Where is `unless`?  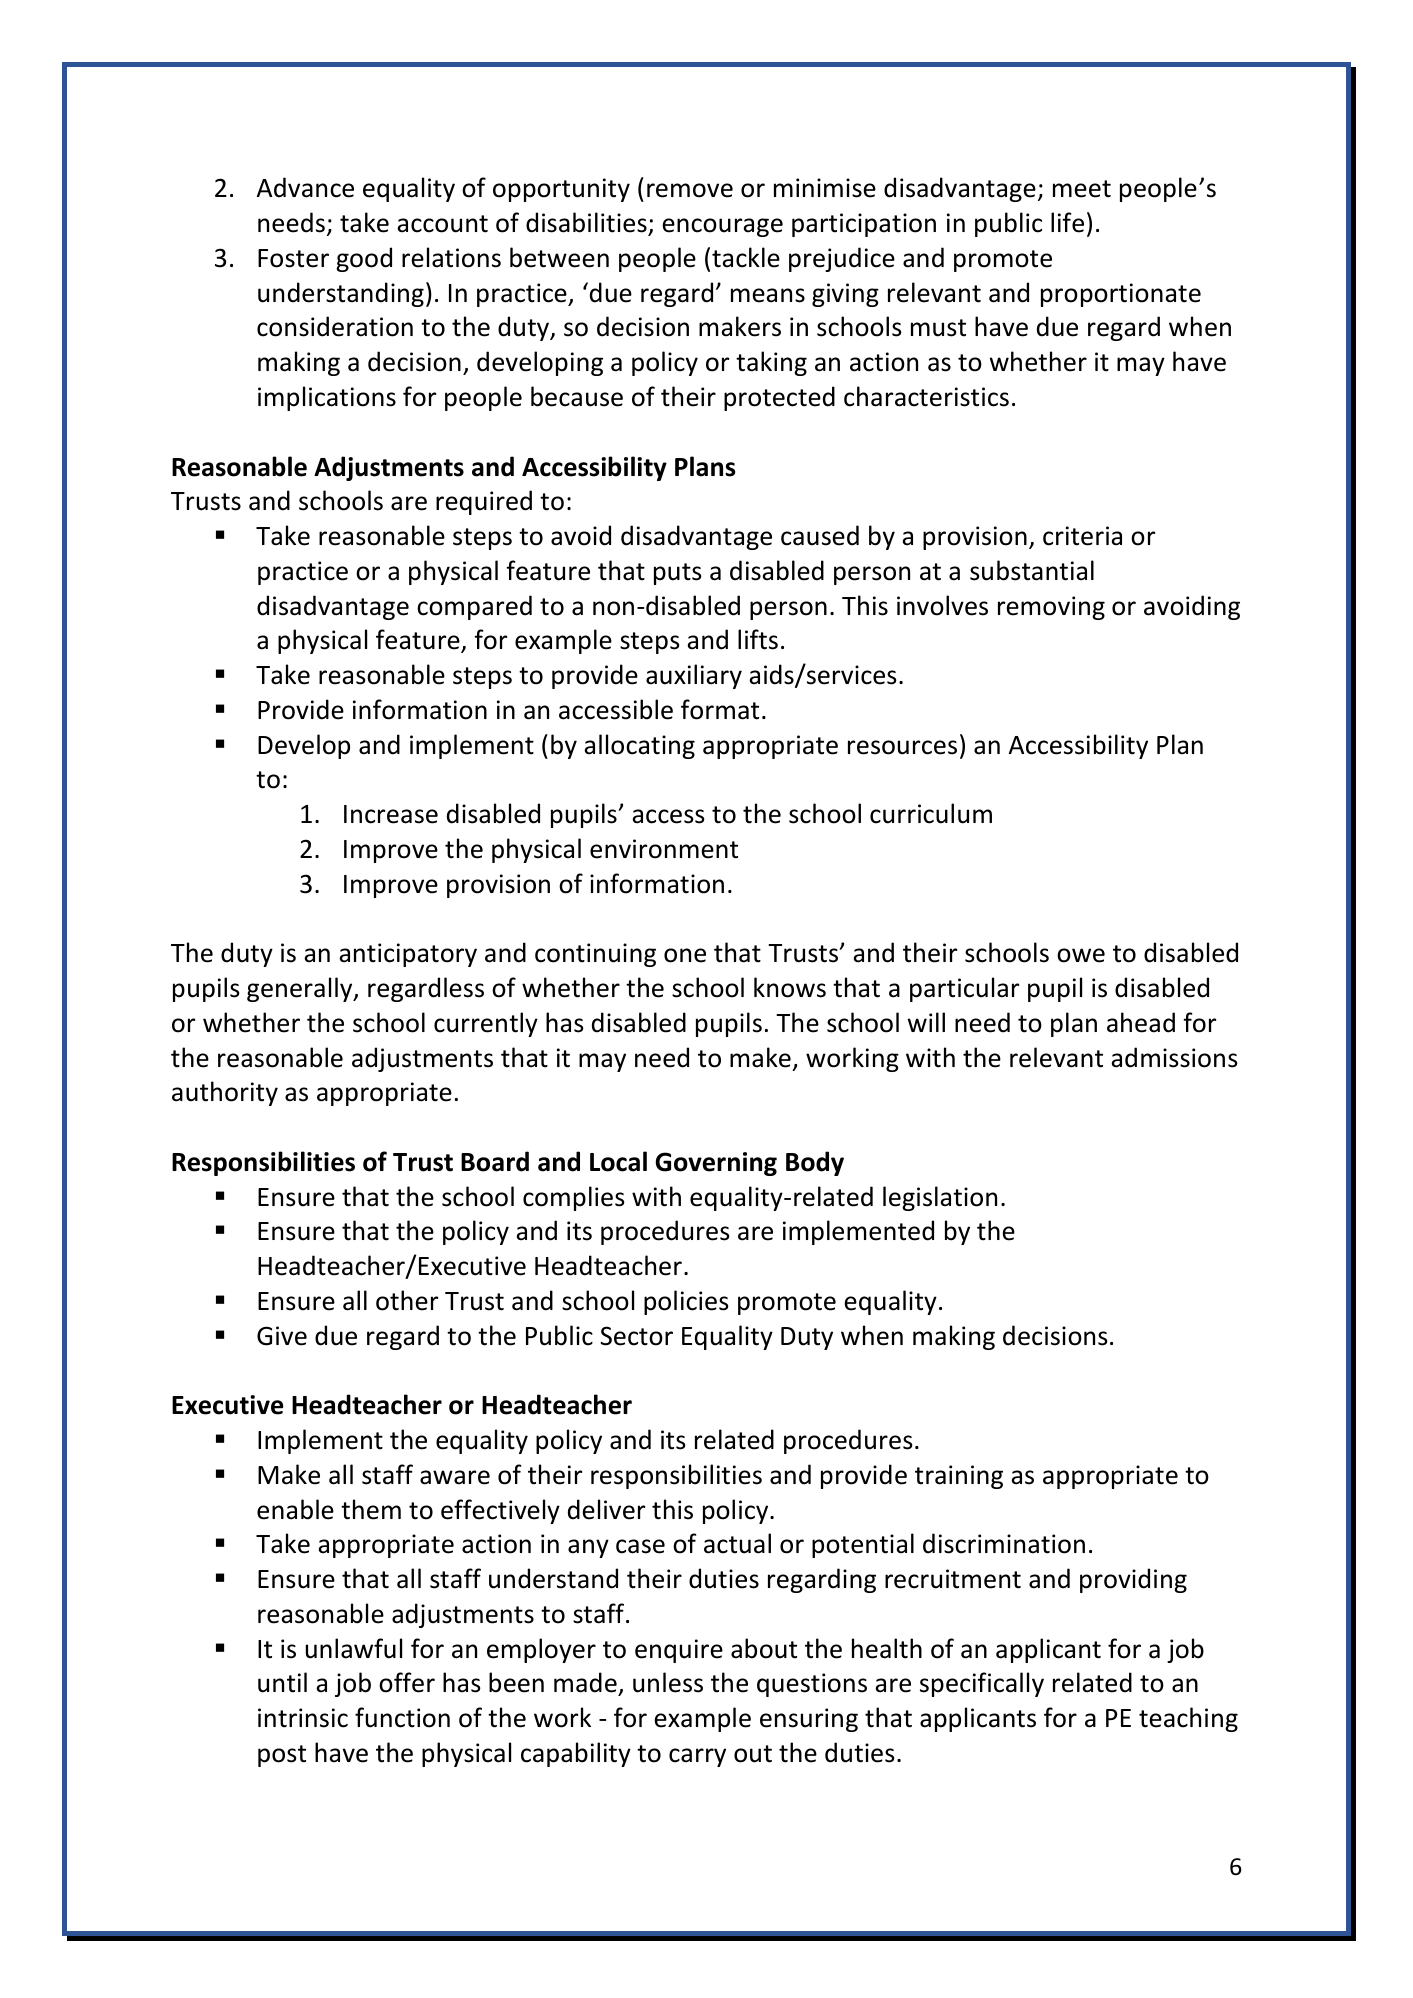
unless is located at coordinates (668, 1682).
